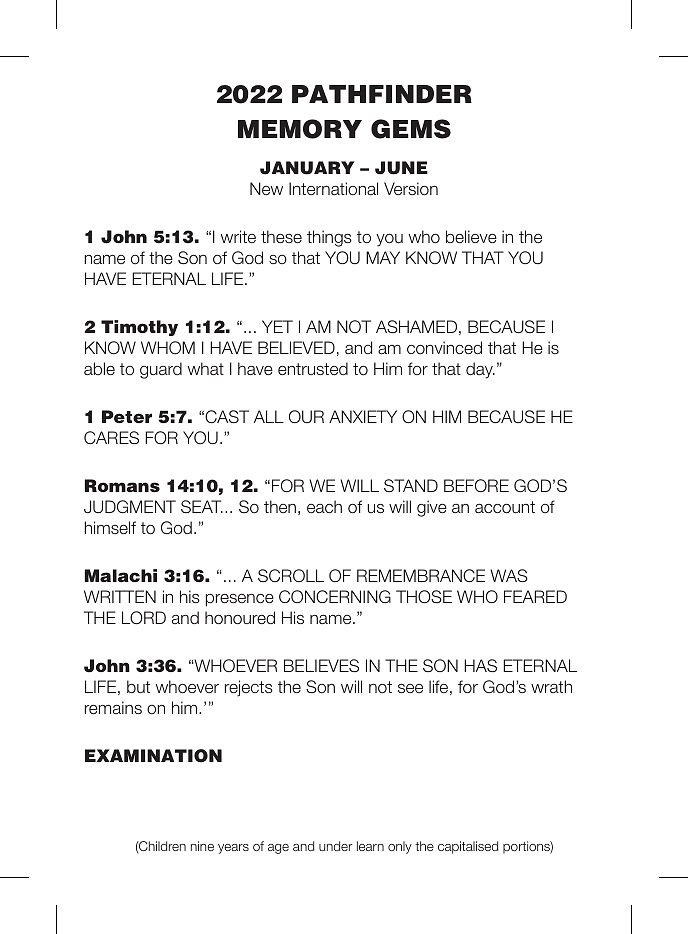  What do you see at coordinates (127, 417) in the document?
I see `Peter` at bounding box center [127, 417].
